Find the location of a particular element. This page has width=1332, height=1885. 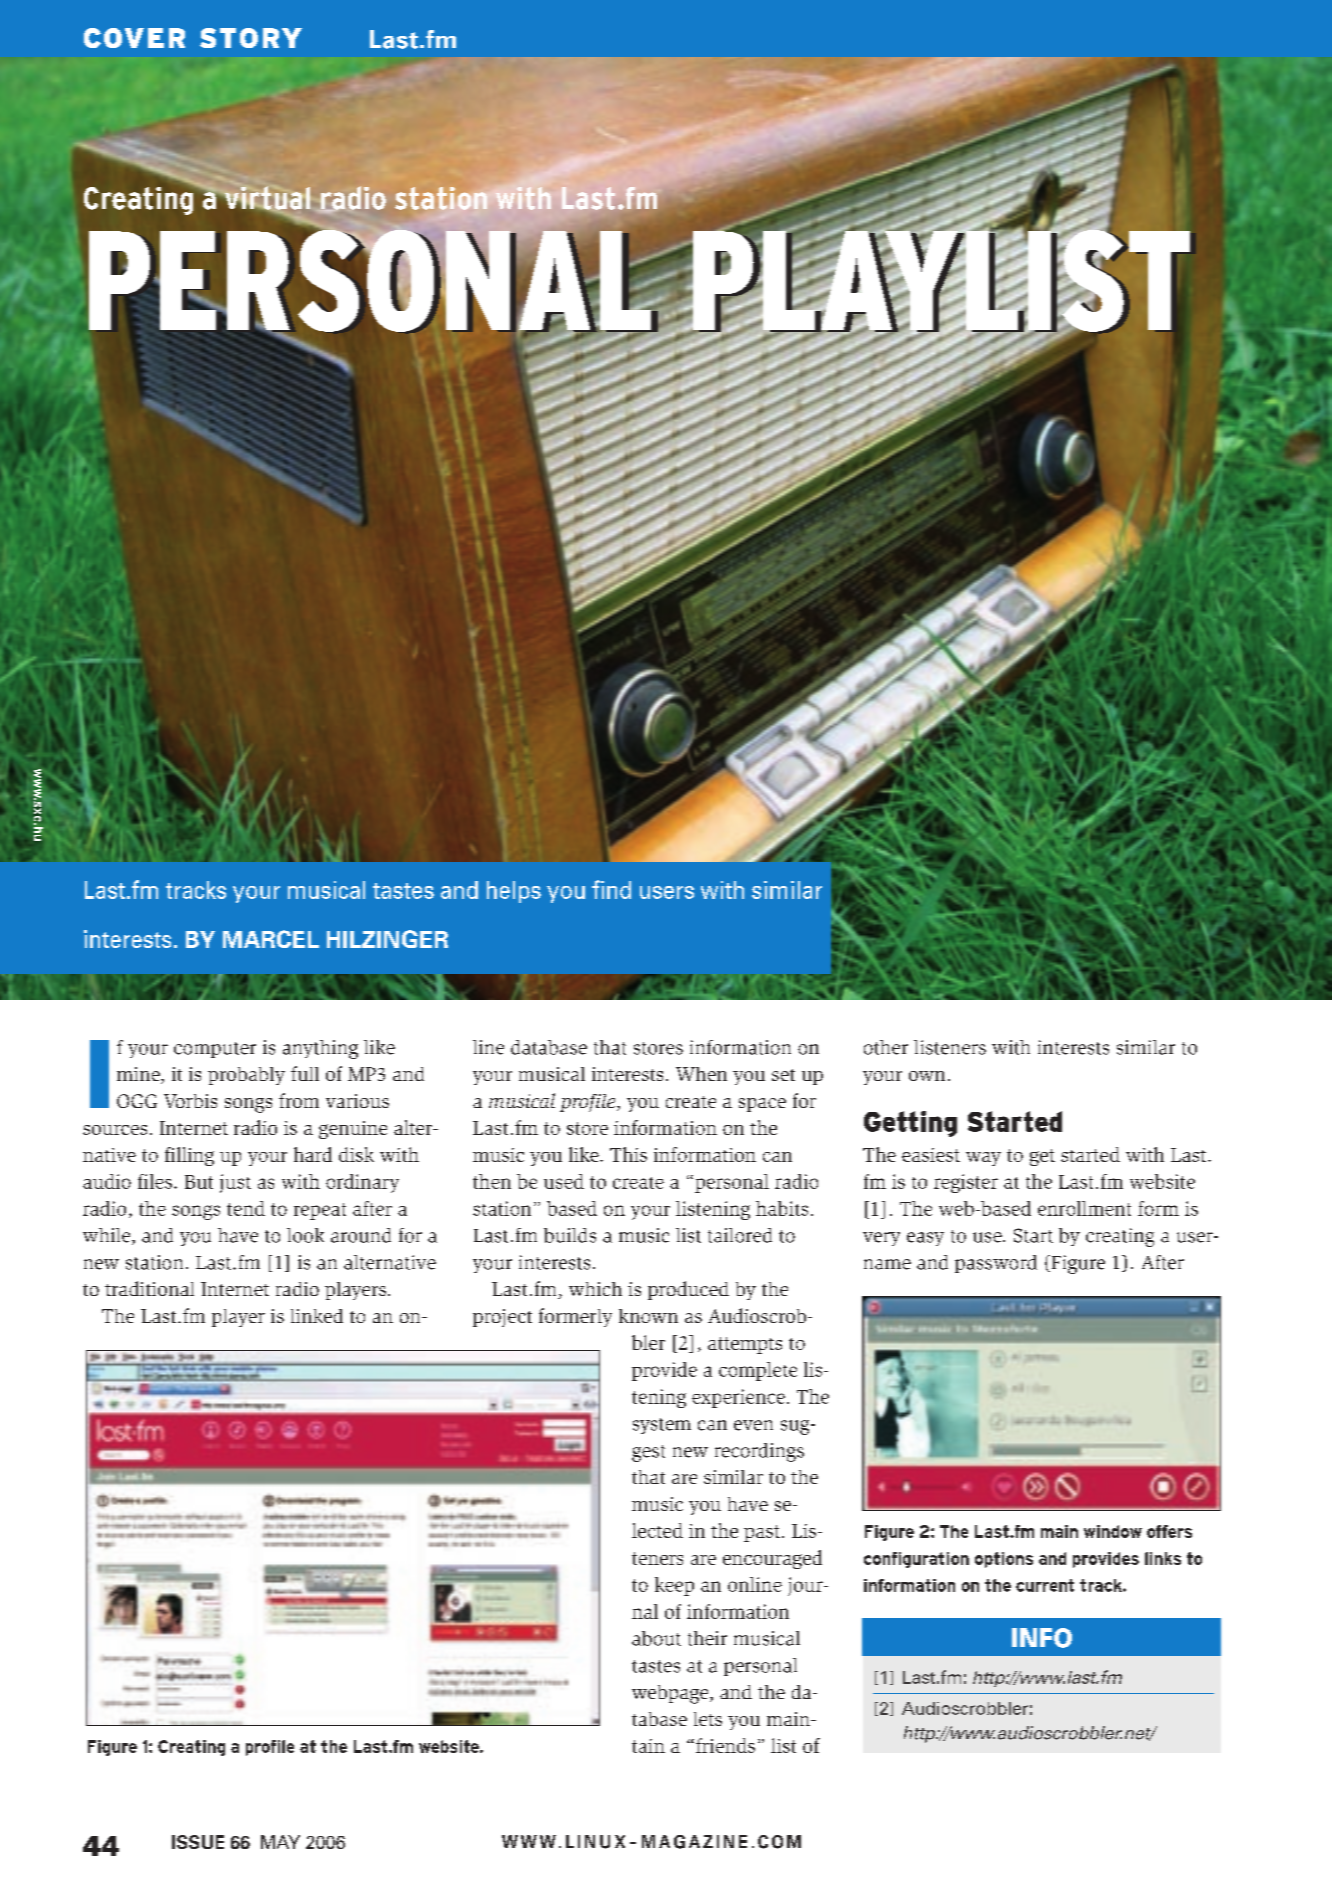

current is located at coordinates (1045, 1585).
